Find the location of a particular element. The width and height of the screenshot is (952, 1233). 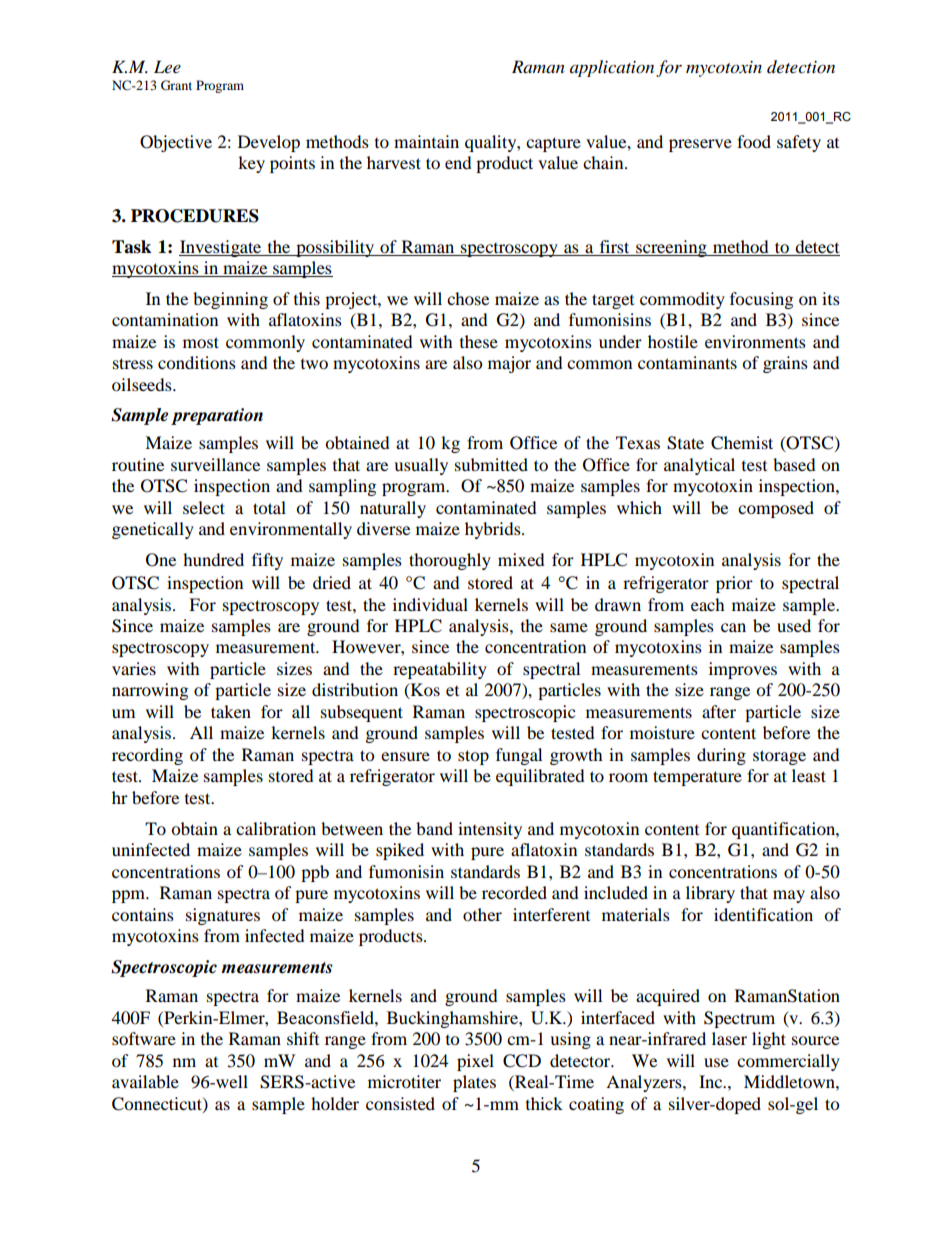

available is located at coordinates (145, 1081).
